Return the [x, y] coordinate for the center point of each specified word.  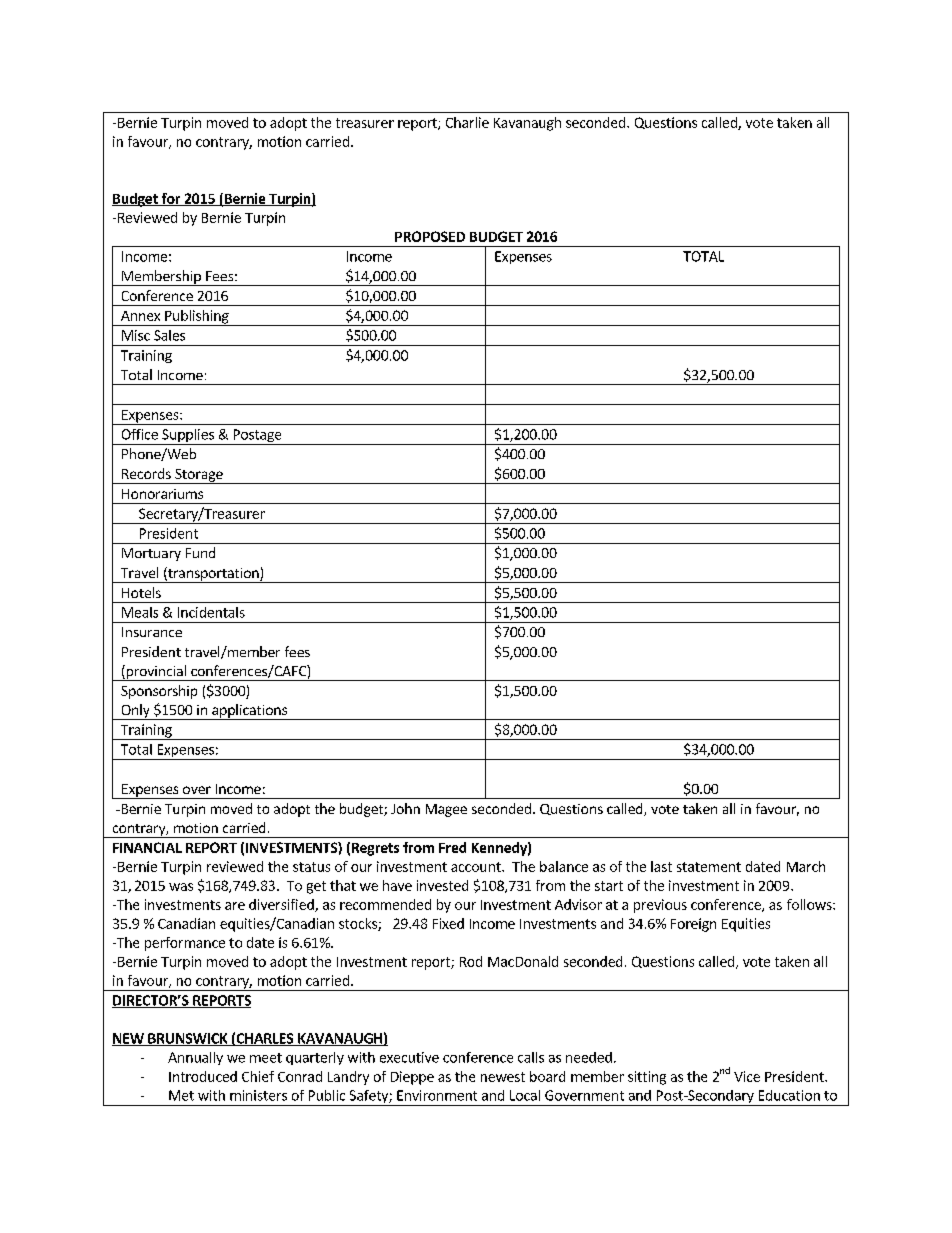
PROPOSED [430, 236]
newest [503, 1077]
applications [250, 712]
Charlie [467, 122]
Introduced [203, 1076]
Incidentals [211, 612]
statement [709, 867]
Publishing [197, 318]
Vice [747, 1076]
